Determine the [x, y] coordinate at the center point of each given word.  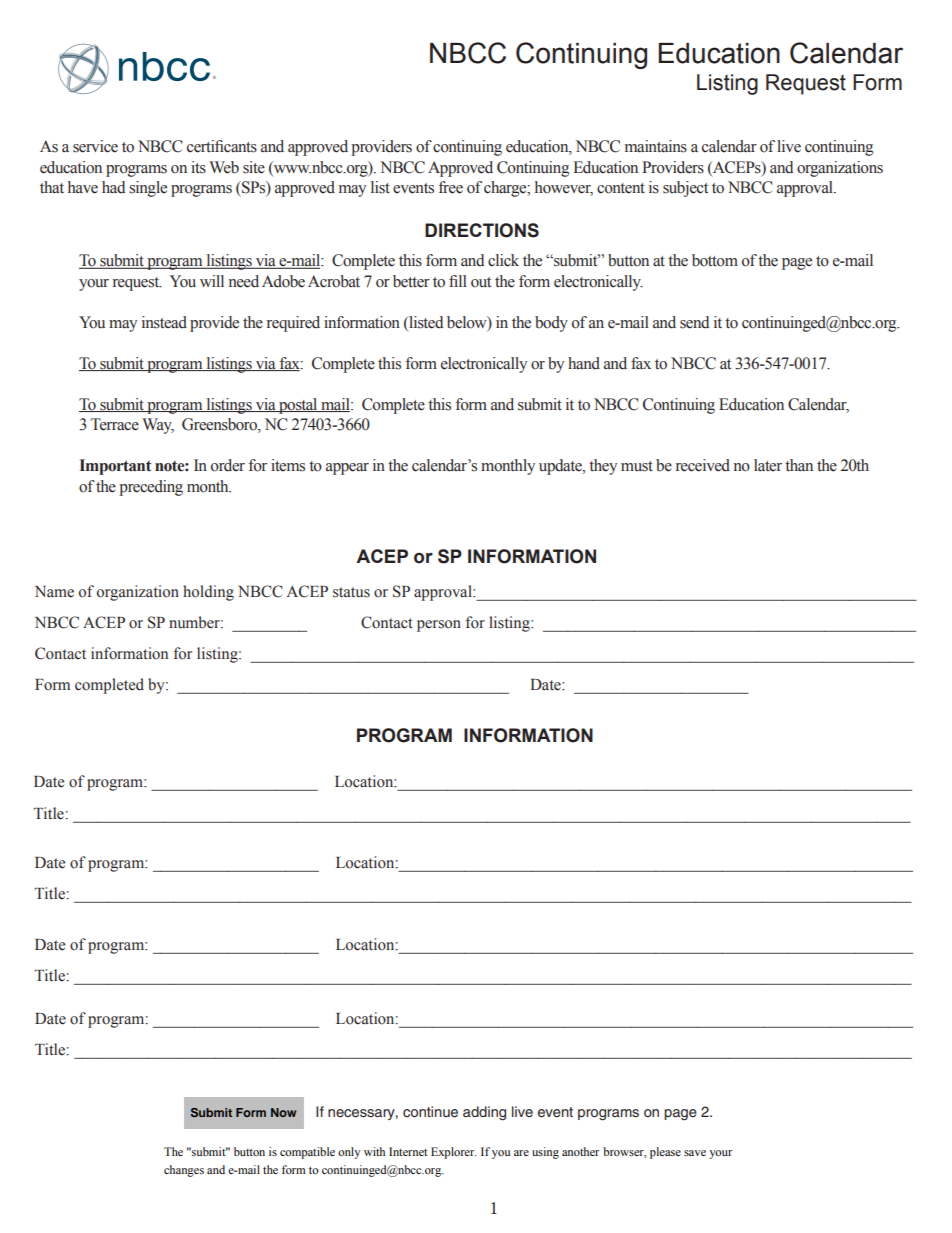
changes [184, 1171]
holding [208, 593]
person [439, 626]
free [451, 187]
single [148, 189]
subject [685, 189]
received [703, 465]
